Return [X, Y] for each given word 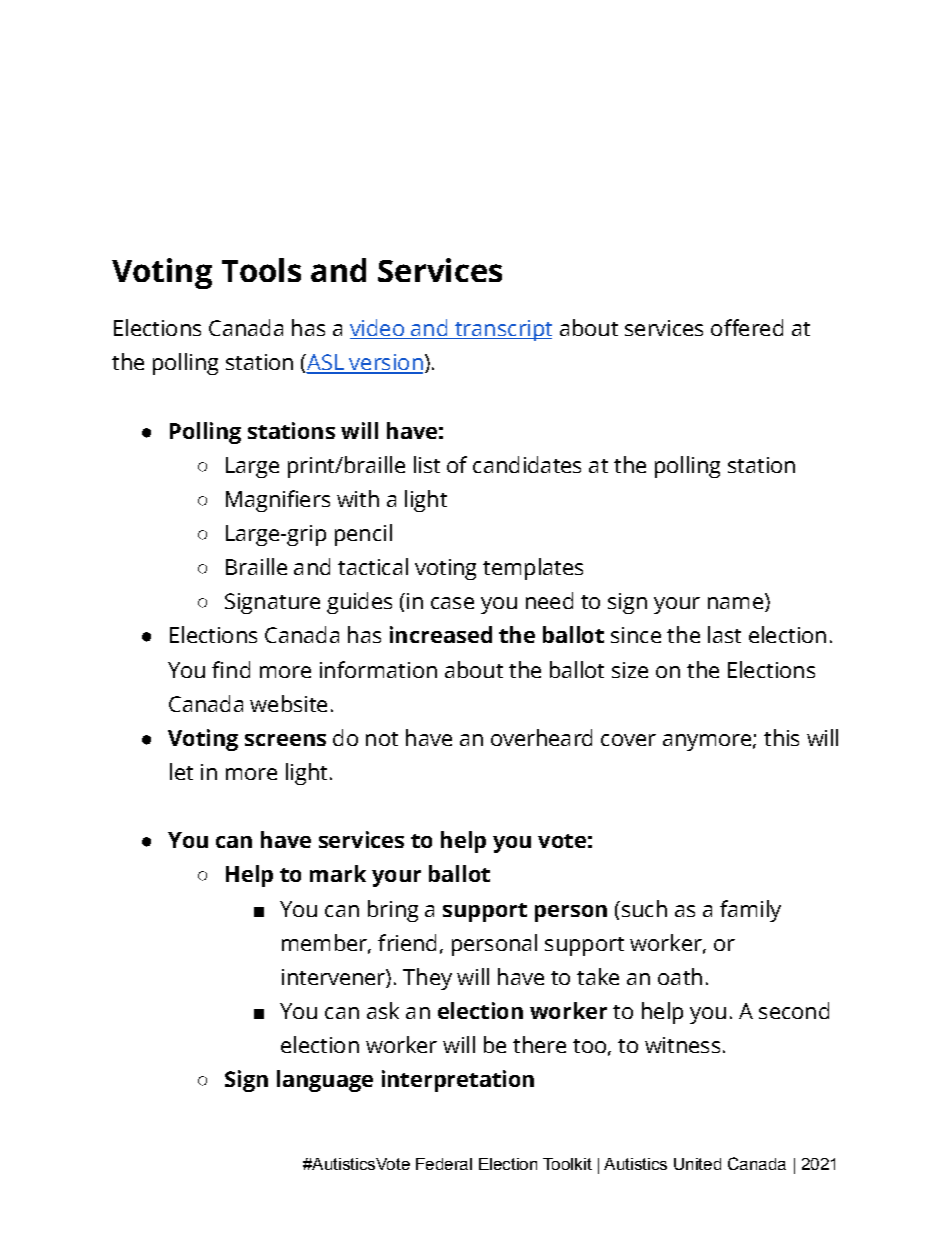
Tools [261, 270]
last [724, 634]
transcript [502, 330]
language [325, 1081]
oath [680, 976]
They [427, 979]
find [231, 669]
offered [747, 327]
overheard [541, 737]
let [181, 771]
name [735, 603]
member [325, 943]
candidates [527, 464]
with [358, 498]
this [781, 737]
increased [441, 634]
